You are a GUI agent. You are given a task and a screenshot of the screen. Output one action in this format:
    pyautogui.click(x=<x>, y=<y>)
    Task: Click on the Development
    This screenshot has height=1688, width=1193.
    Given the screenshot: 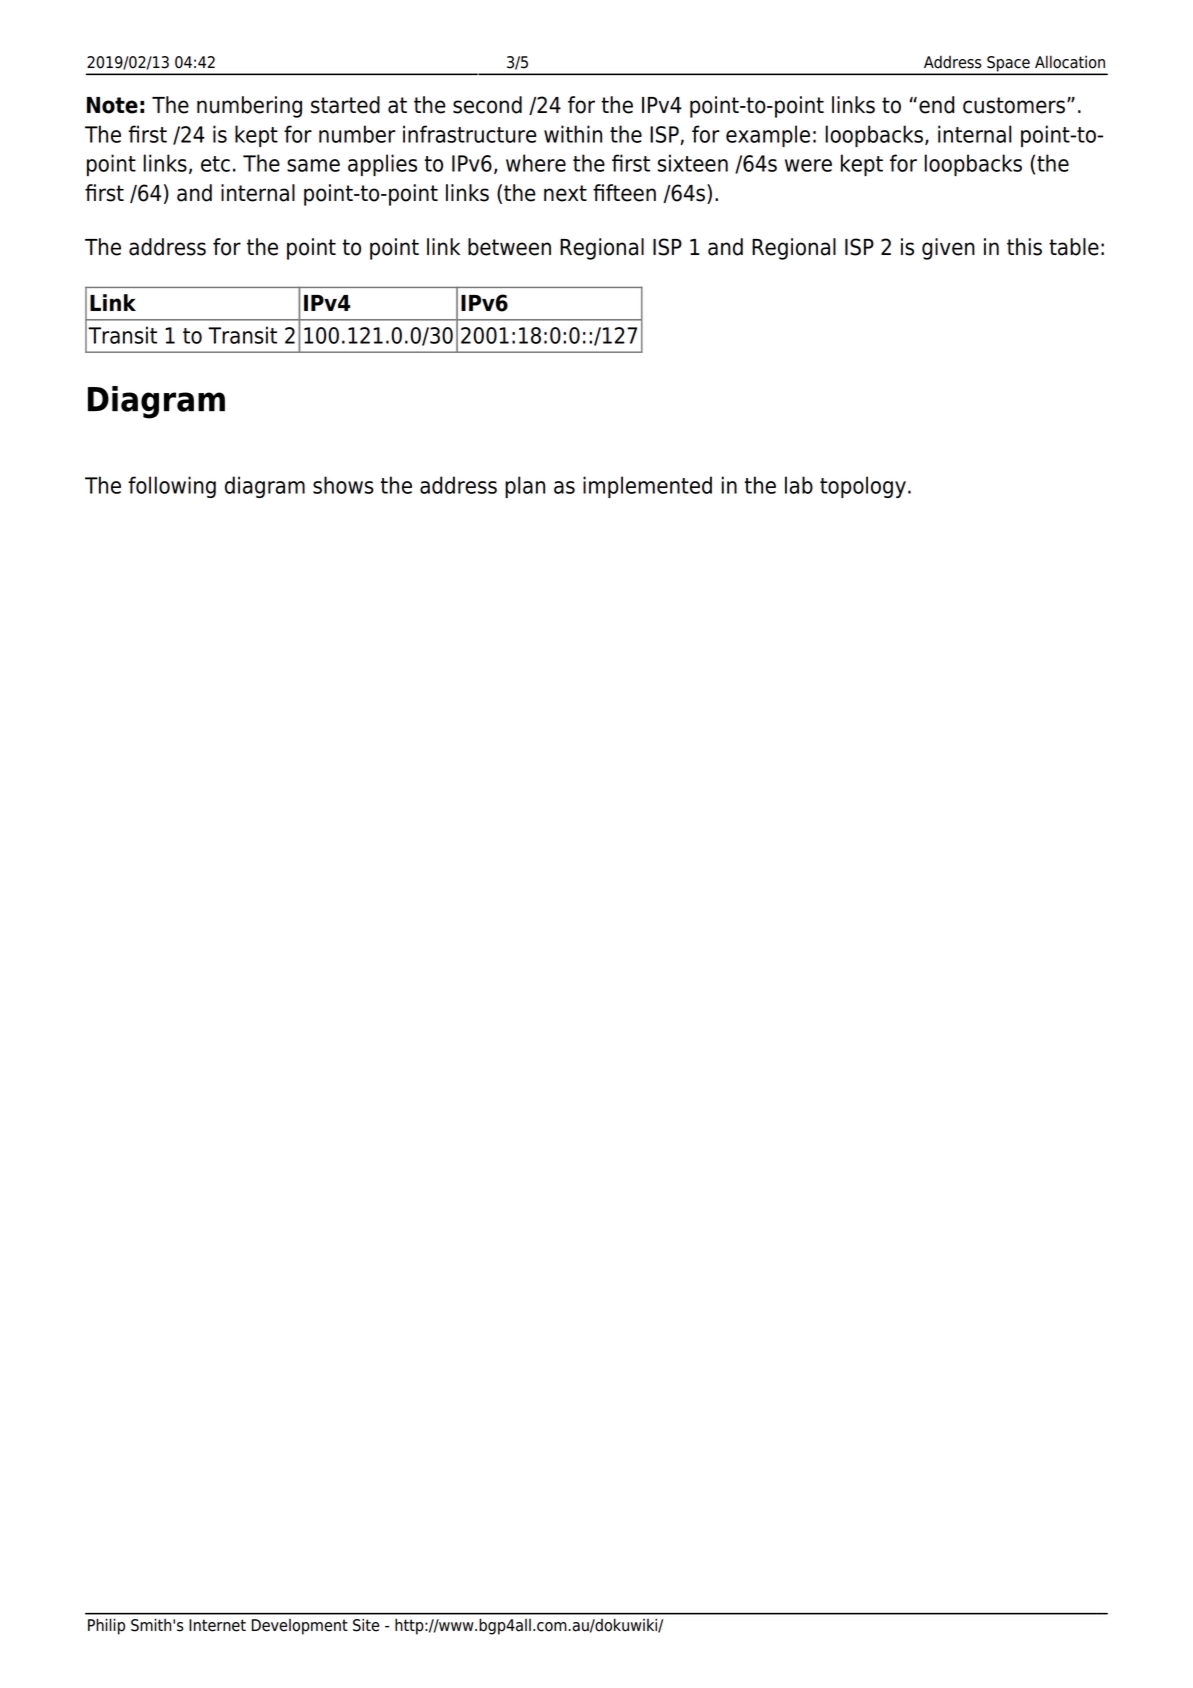 What is the action you would take?
    pyautogui.click(x=300, y=1627)
